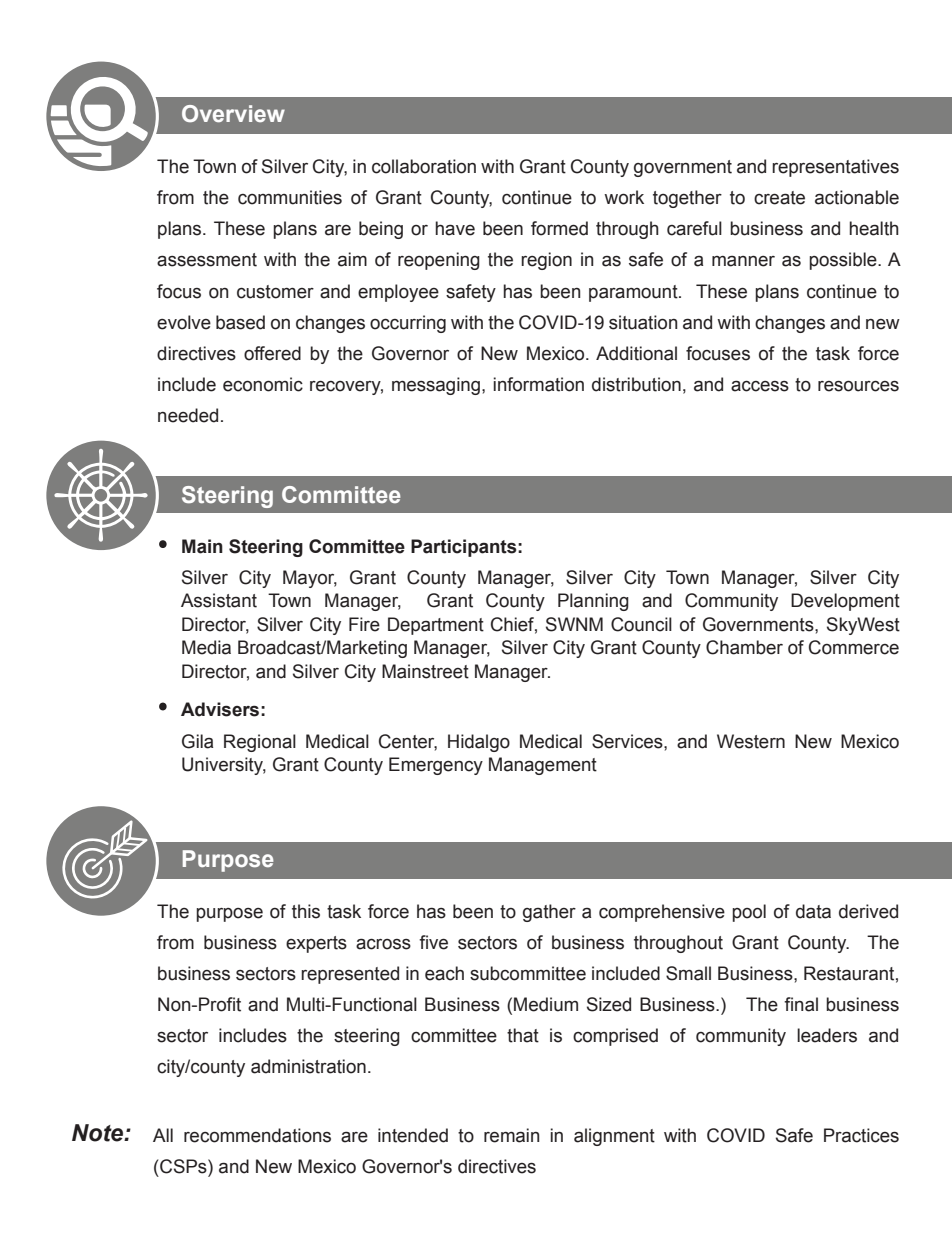 This screenshot has width=952, height=1233. Describe the element at coordinates (538, 384) in the screenshot. I see `information` at that location.
